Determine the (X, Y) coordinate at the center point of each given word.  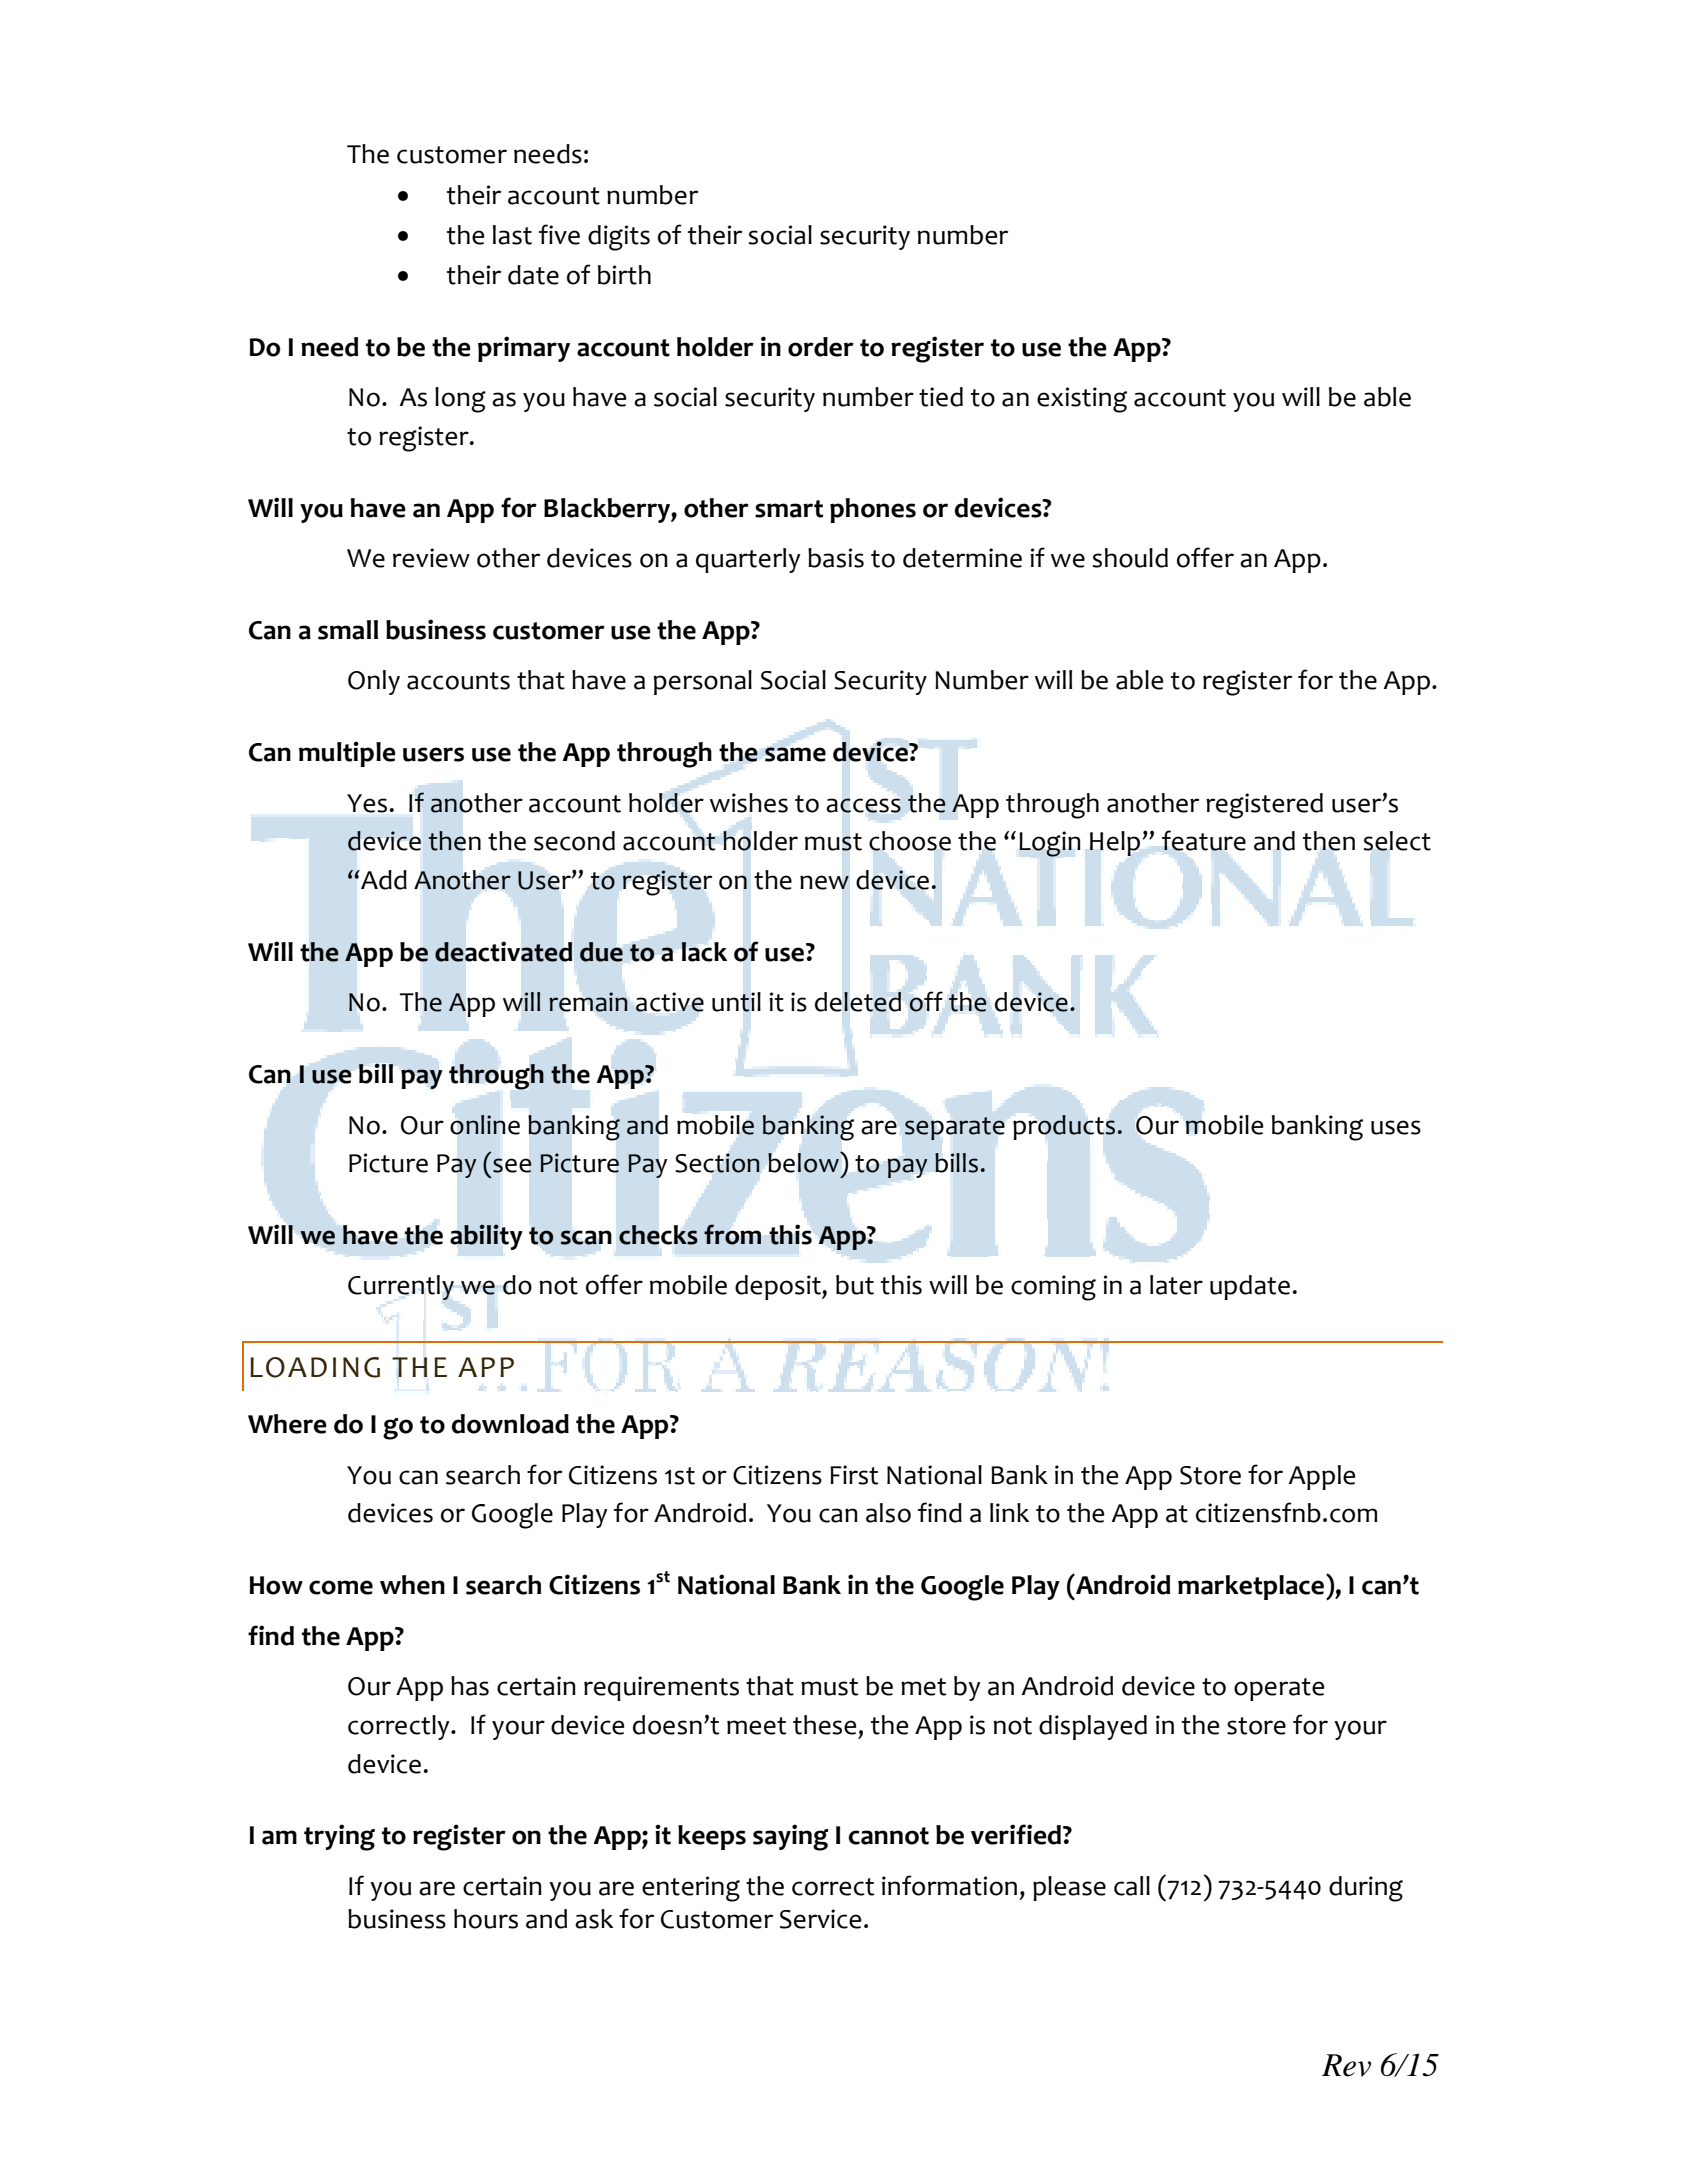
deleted (858, 1002)
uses (1396, 1127)
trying (339, 1837)
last (512, 235)
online (485, 1125)
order (821, 347)
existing (1082, 400)
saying (791, 1837)
